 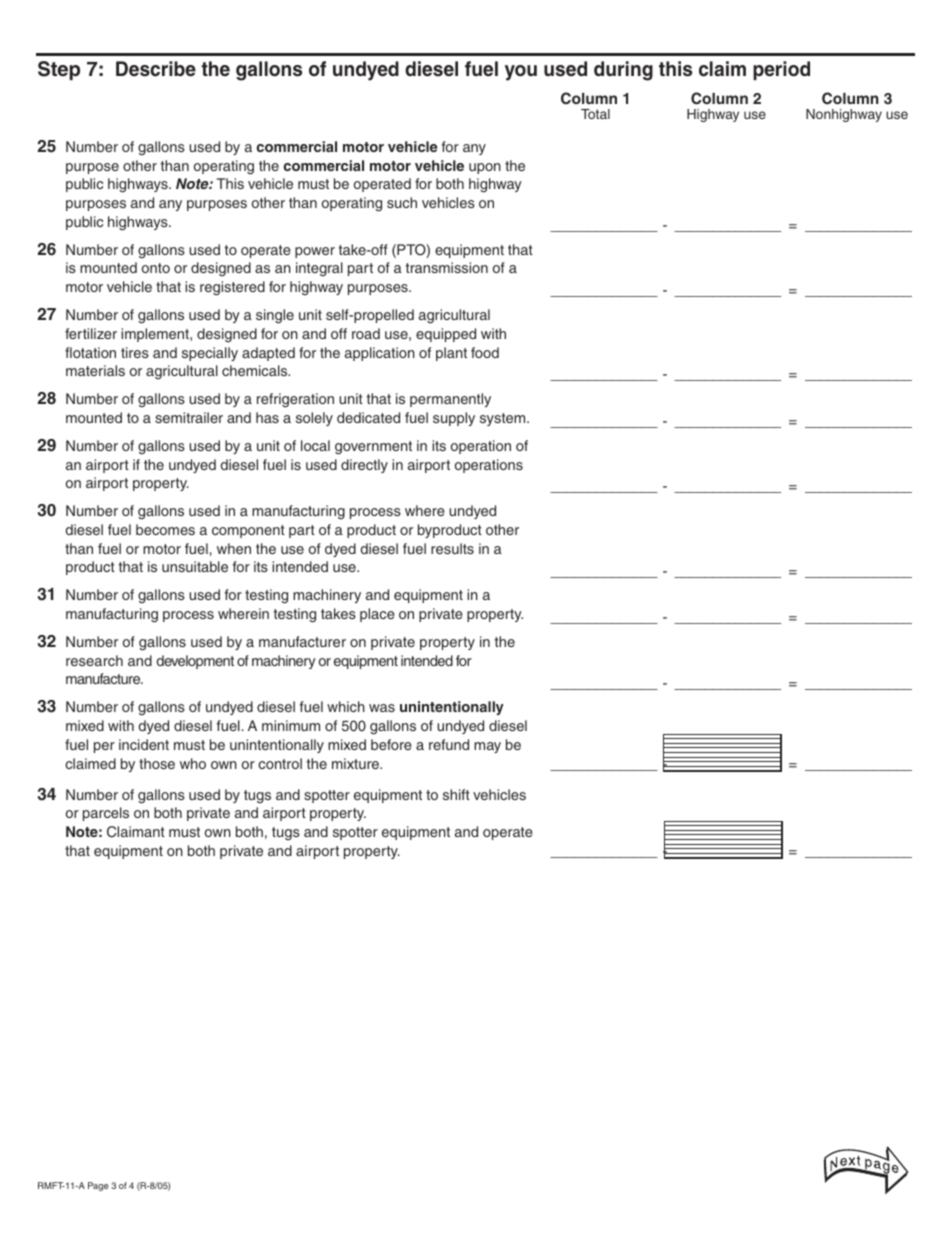 What do you see at coordinates (106, 814) in the page?
I see `parcels` at bounding box center [106, 814].
